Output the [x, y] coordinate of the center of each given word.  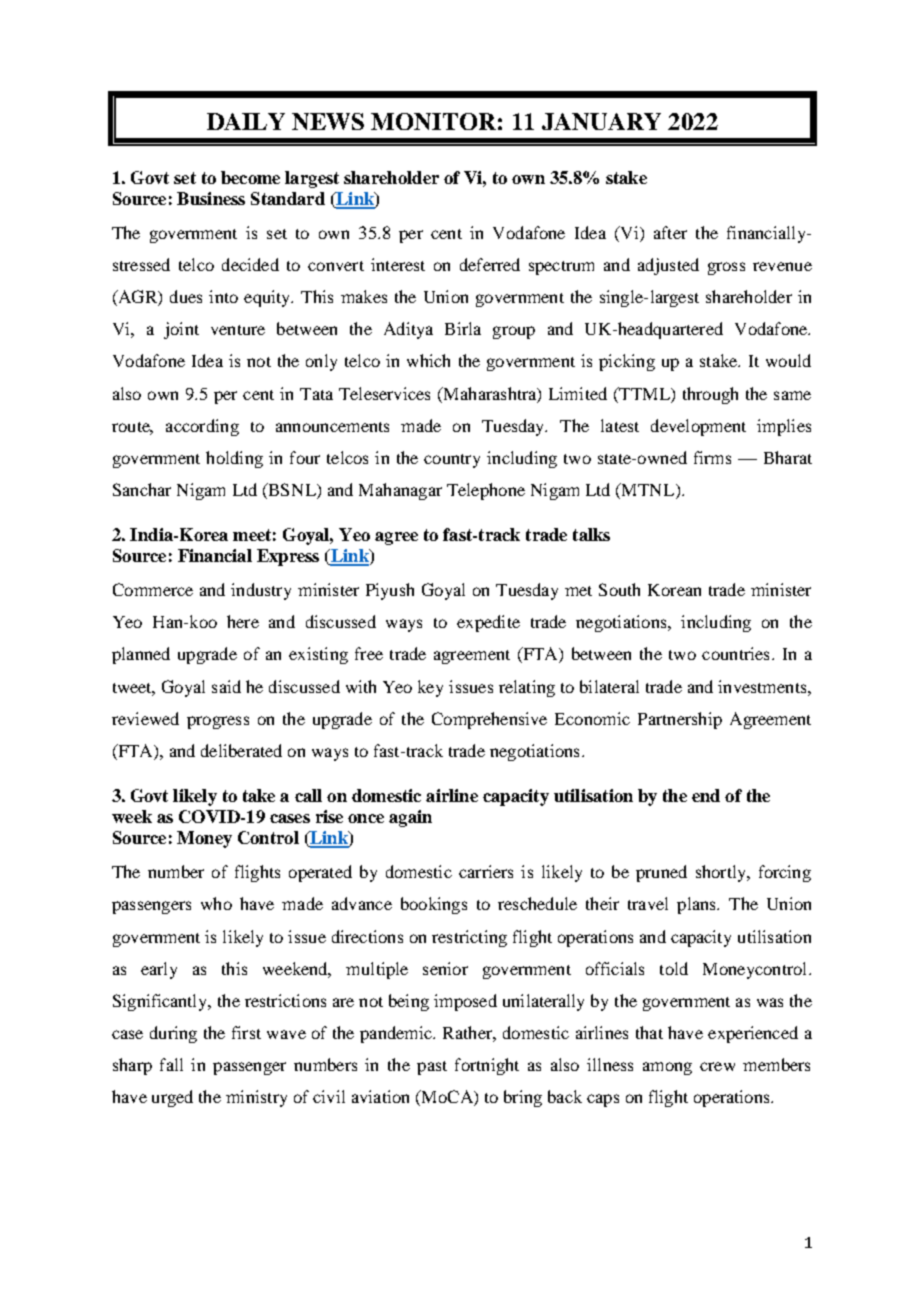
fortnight [487, 1066]
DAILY [246, 121]
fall [171, 1064]
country [452, 461]
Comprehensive [489, 720]
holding [234, 459]
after [670, 232]
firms [712, 457]
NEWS [328, 121]
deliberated [241, 750]
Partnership [680, 720]
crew [717, 1066]
